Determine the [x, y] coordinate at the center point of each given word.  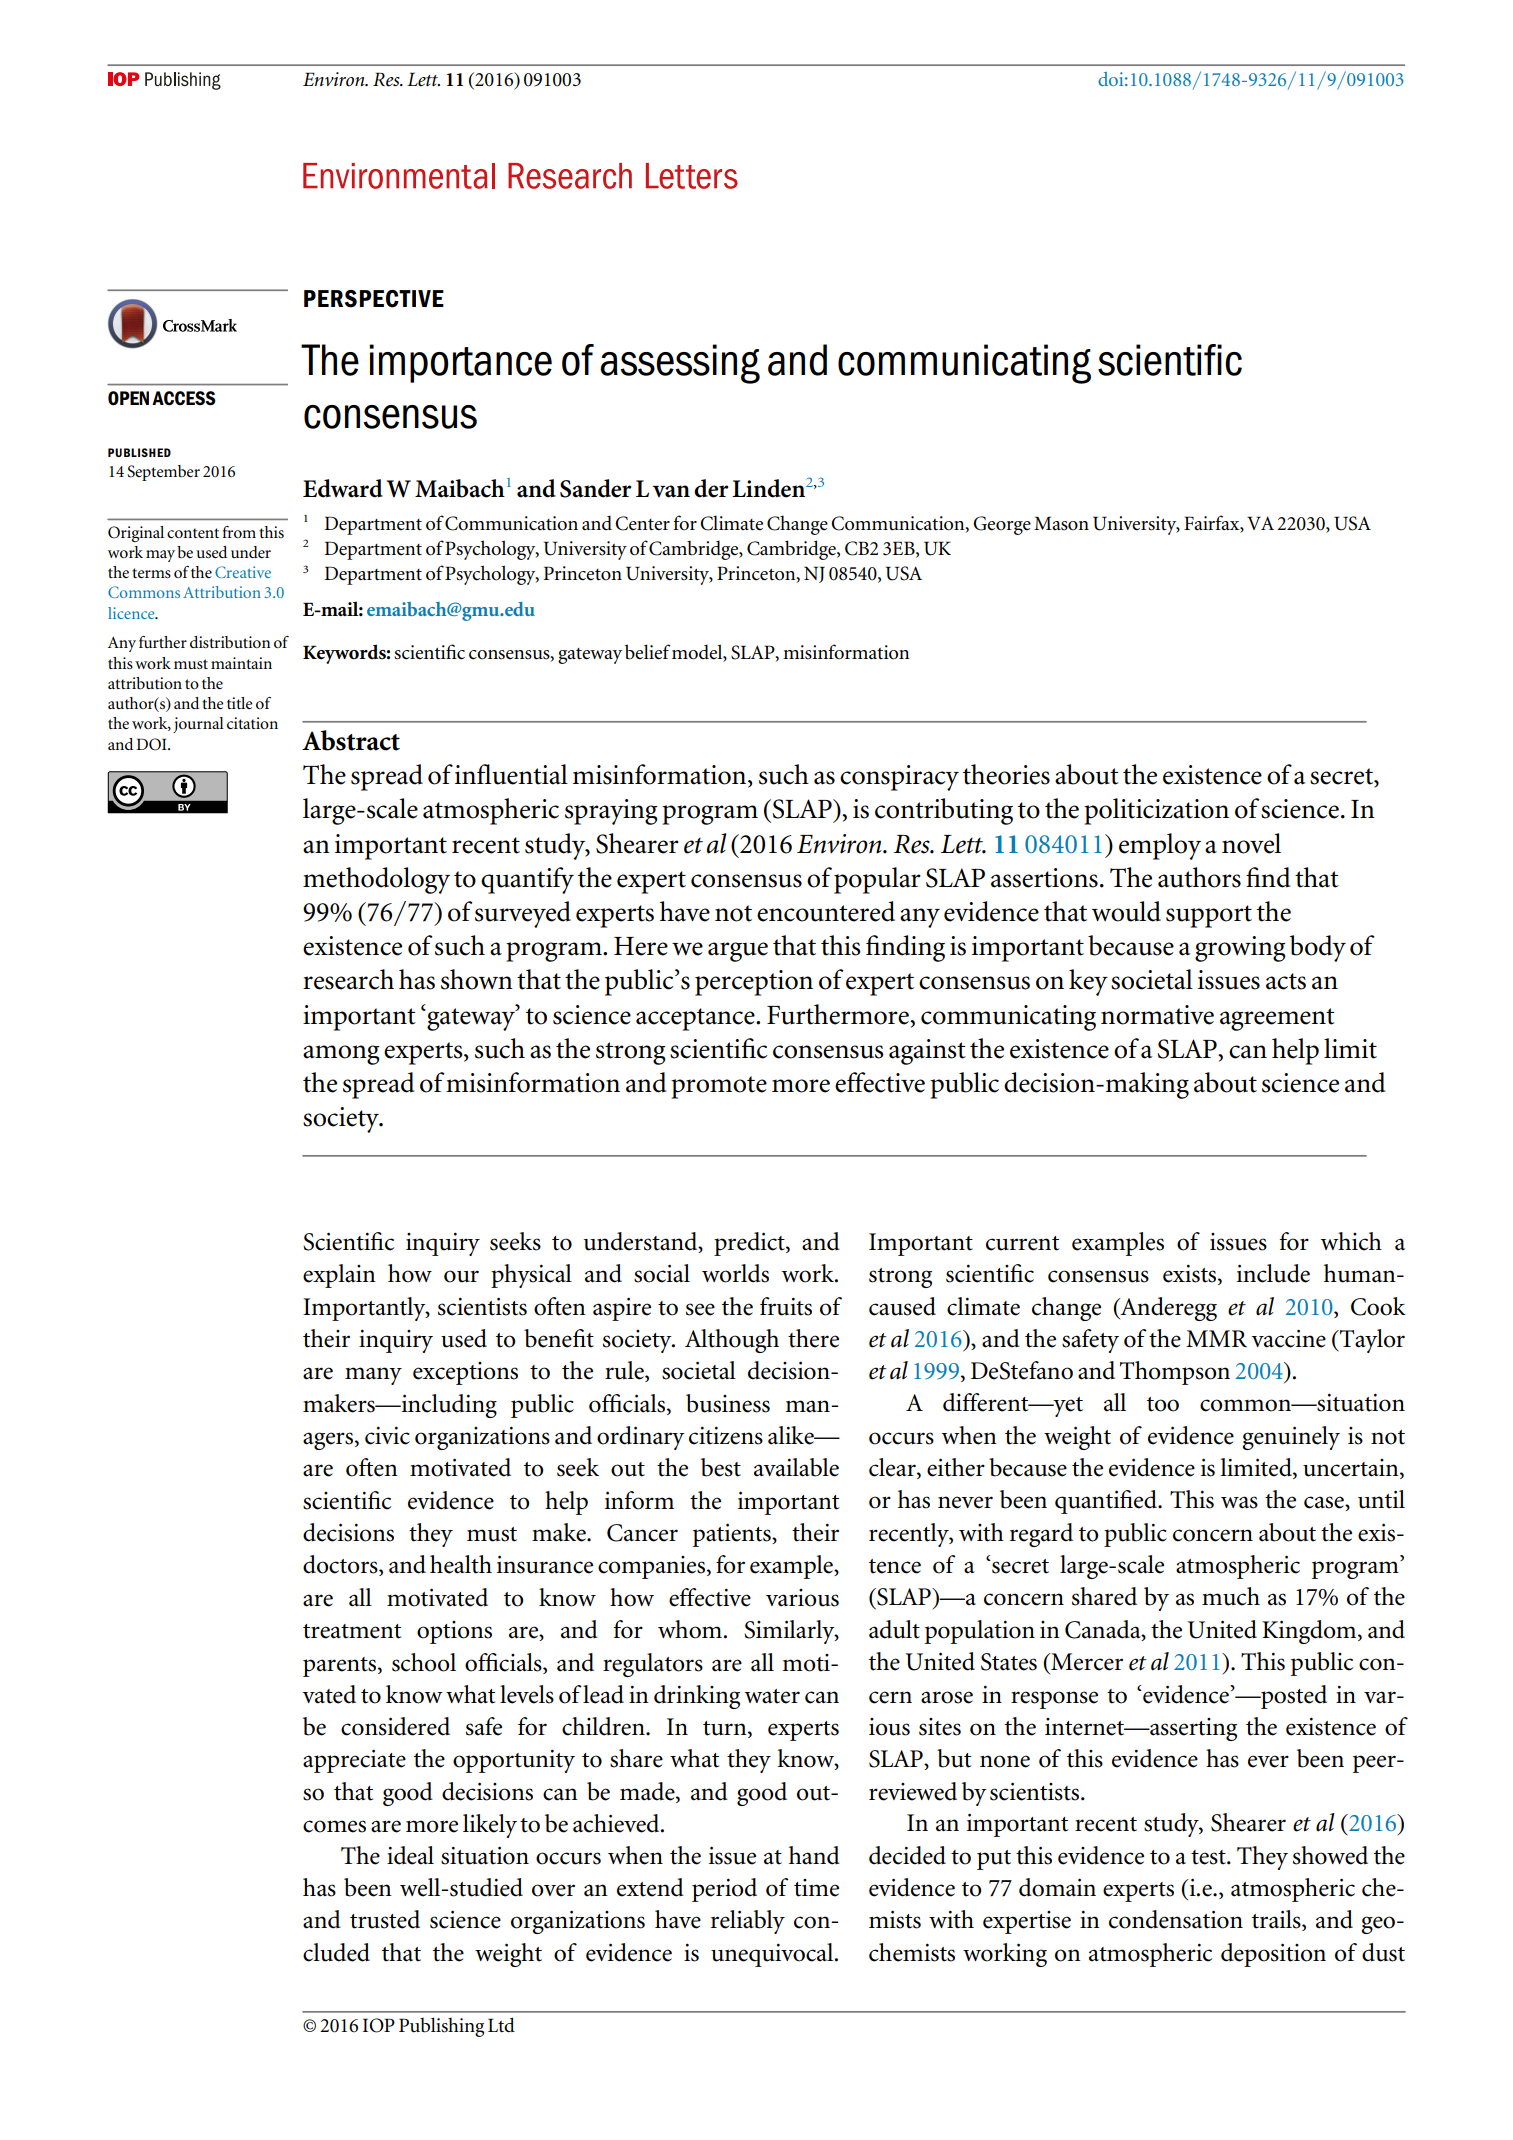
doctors [341, 1565]
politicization [1156, 811]
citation [252, 723]
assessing [680, 364]
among [341, 1055]
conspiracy [899, 778]
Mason [1061, 523]
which [1351, 1241]
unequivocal [773, 1955]
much [1231, 1596]
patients [733, 1535]
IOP [379, 2025]
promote [719, 1087]
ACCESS [184, 398]
